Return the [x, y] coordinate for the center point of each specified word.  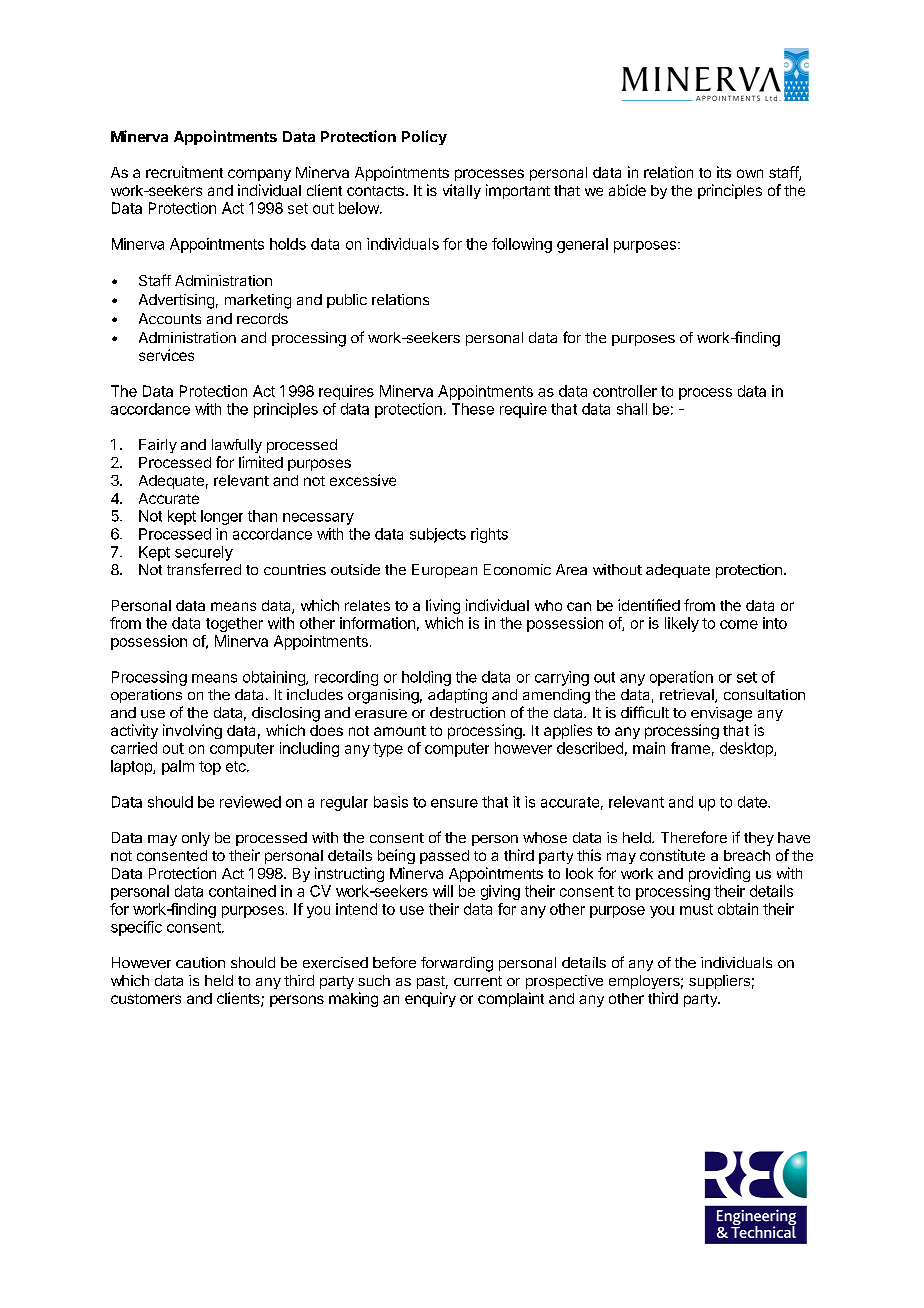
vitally [462, 191]
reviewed [250, 802]
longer [222, 517]
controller [625, 391]
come [739, 624]
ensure [454, 803]
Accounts [170, 318]
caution [200, 962]
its [724, 172]
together [234, 624]
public [347, 301]
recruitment [184, 172]
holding [426, 678]
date [753, 802]
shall [632, 409]
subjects [438, 535]
